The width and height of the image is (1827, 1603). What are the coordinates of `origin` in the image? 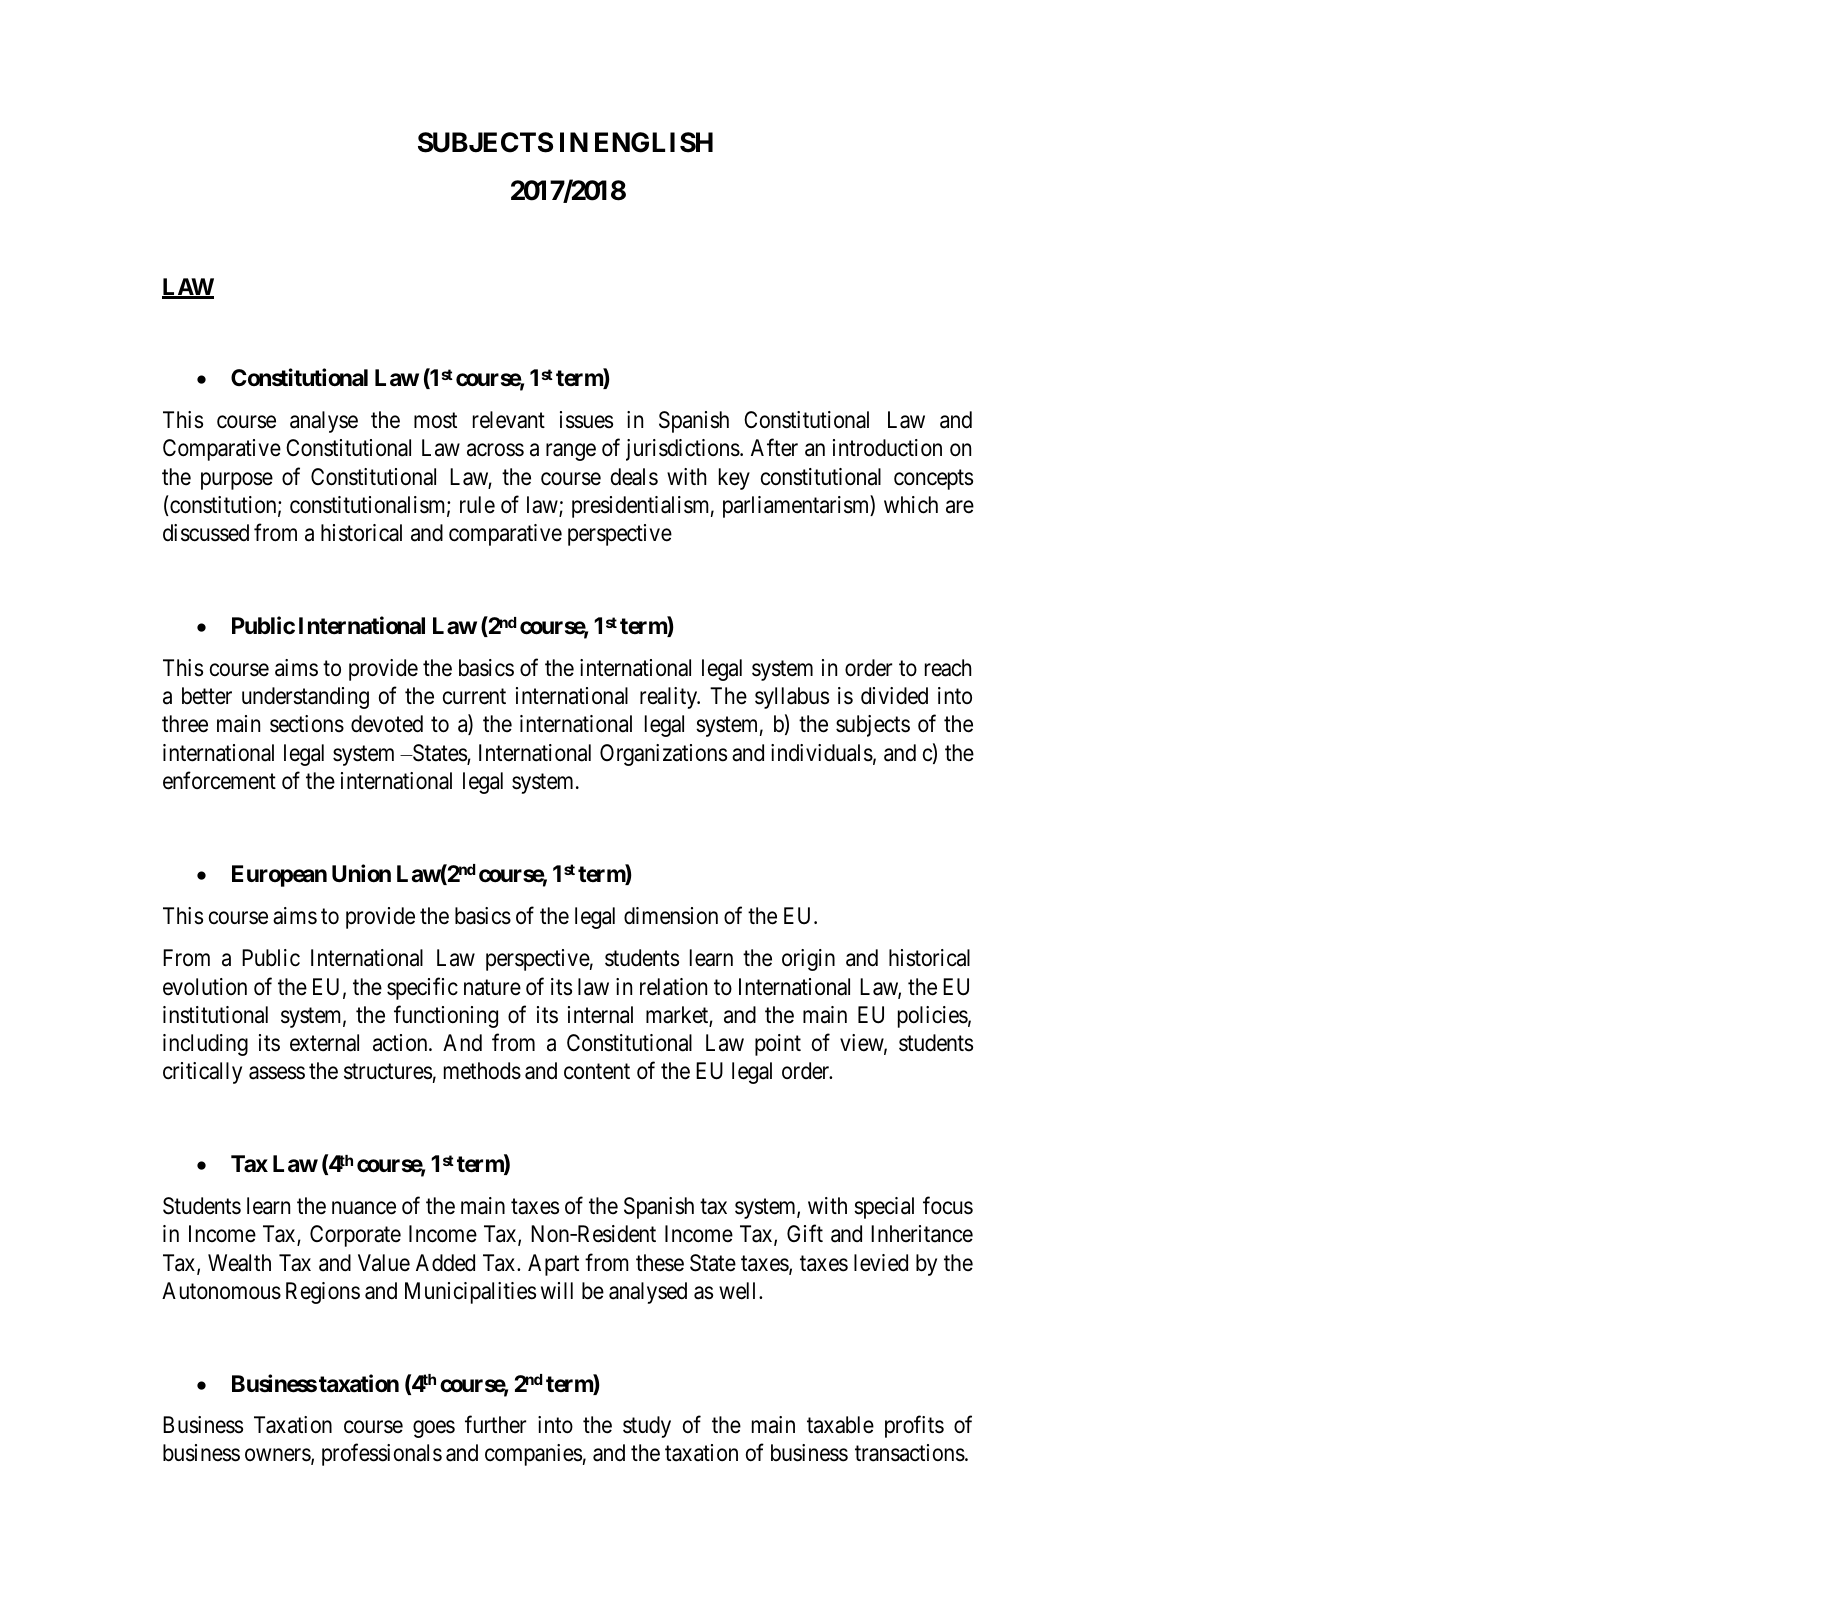 It's located at (808, 960).
